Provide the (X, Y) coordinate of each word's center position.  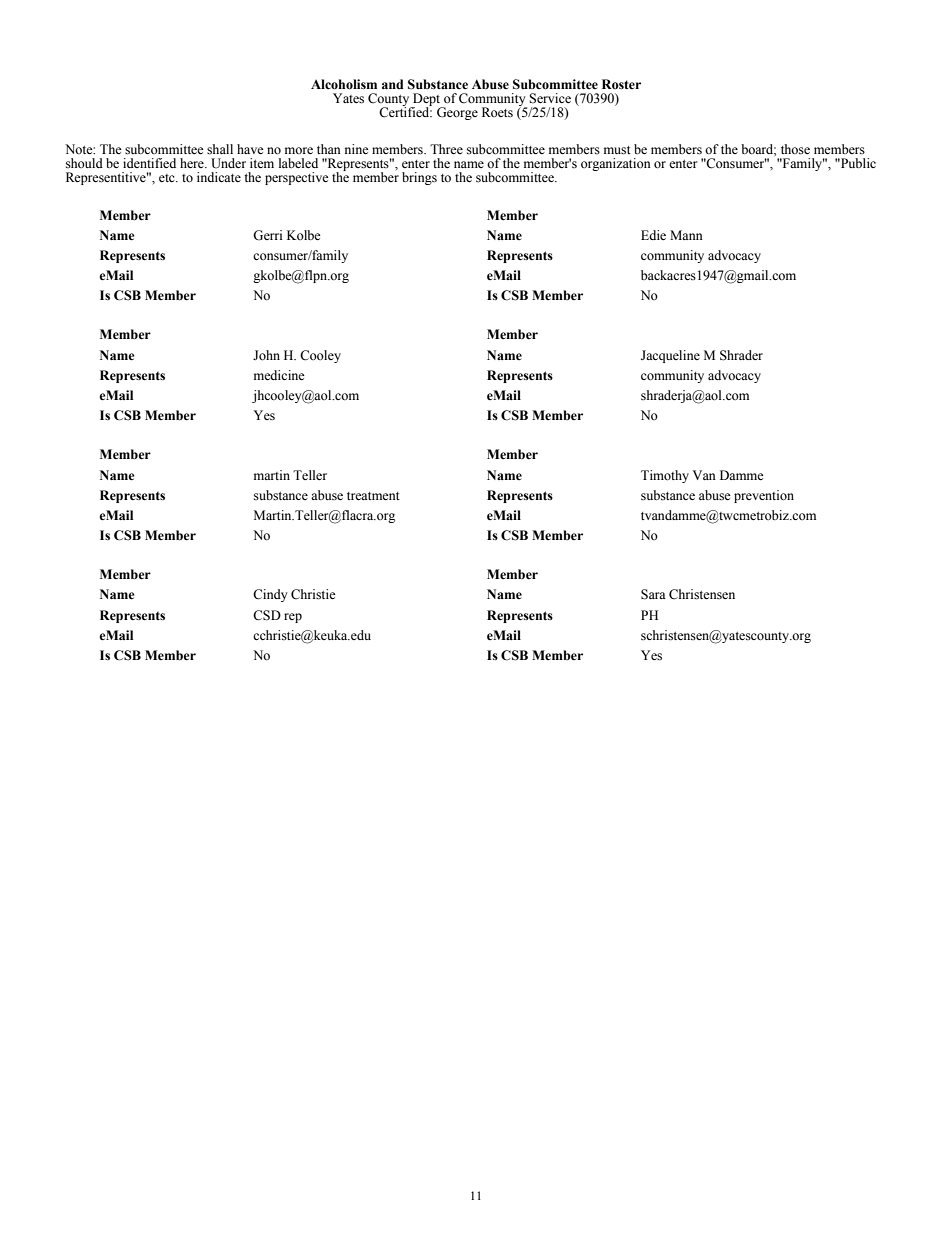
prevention (764, 496)
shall (220, 149)
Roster (621, 84)
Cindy (270, 595)
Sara (653, 594)
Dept (427, 100)
